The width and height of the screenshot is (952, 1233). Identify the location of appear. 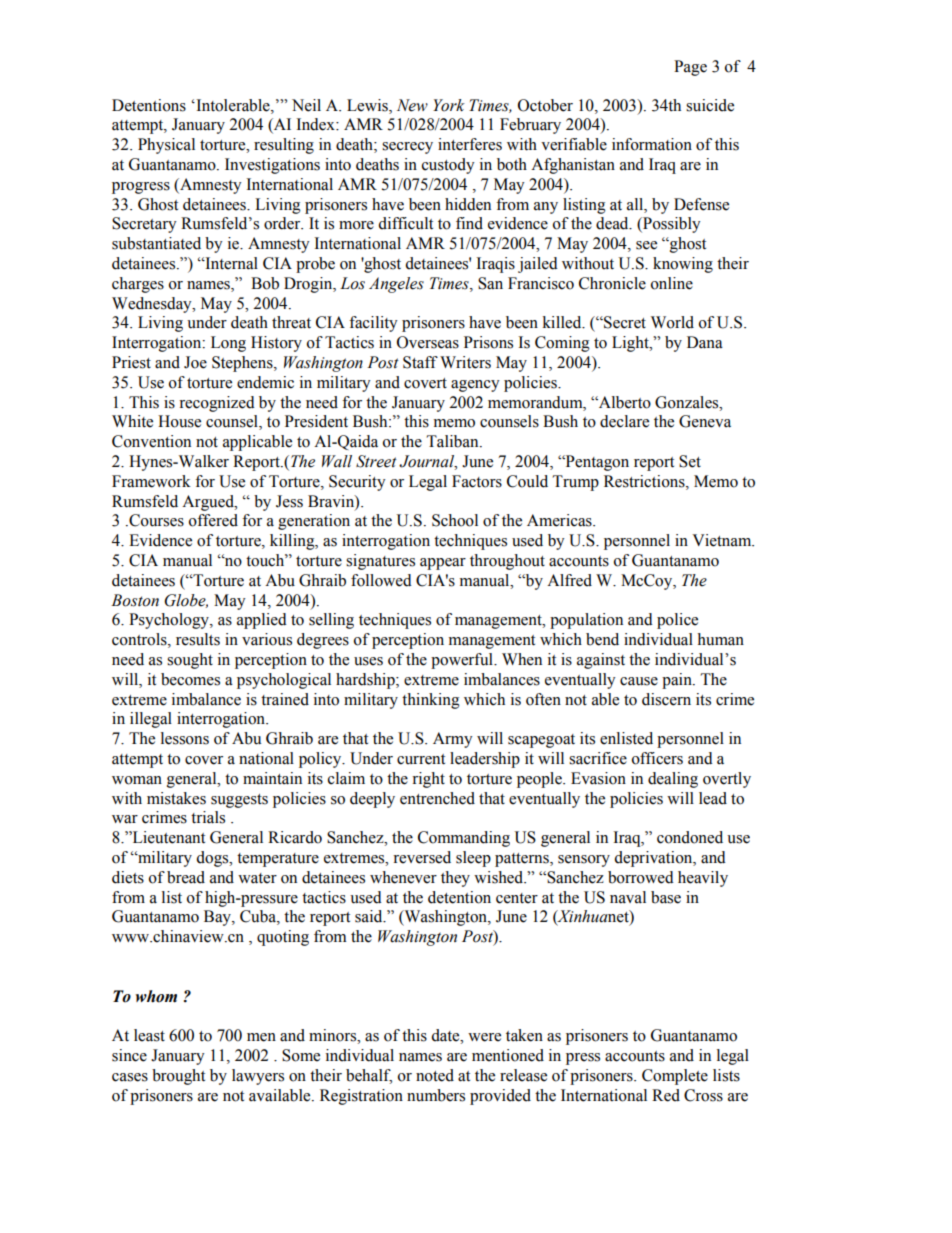
(443, 564).
